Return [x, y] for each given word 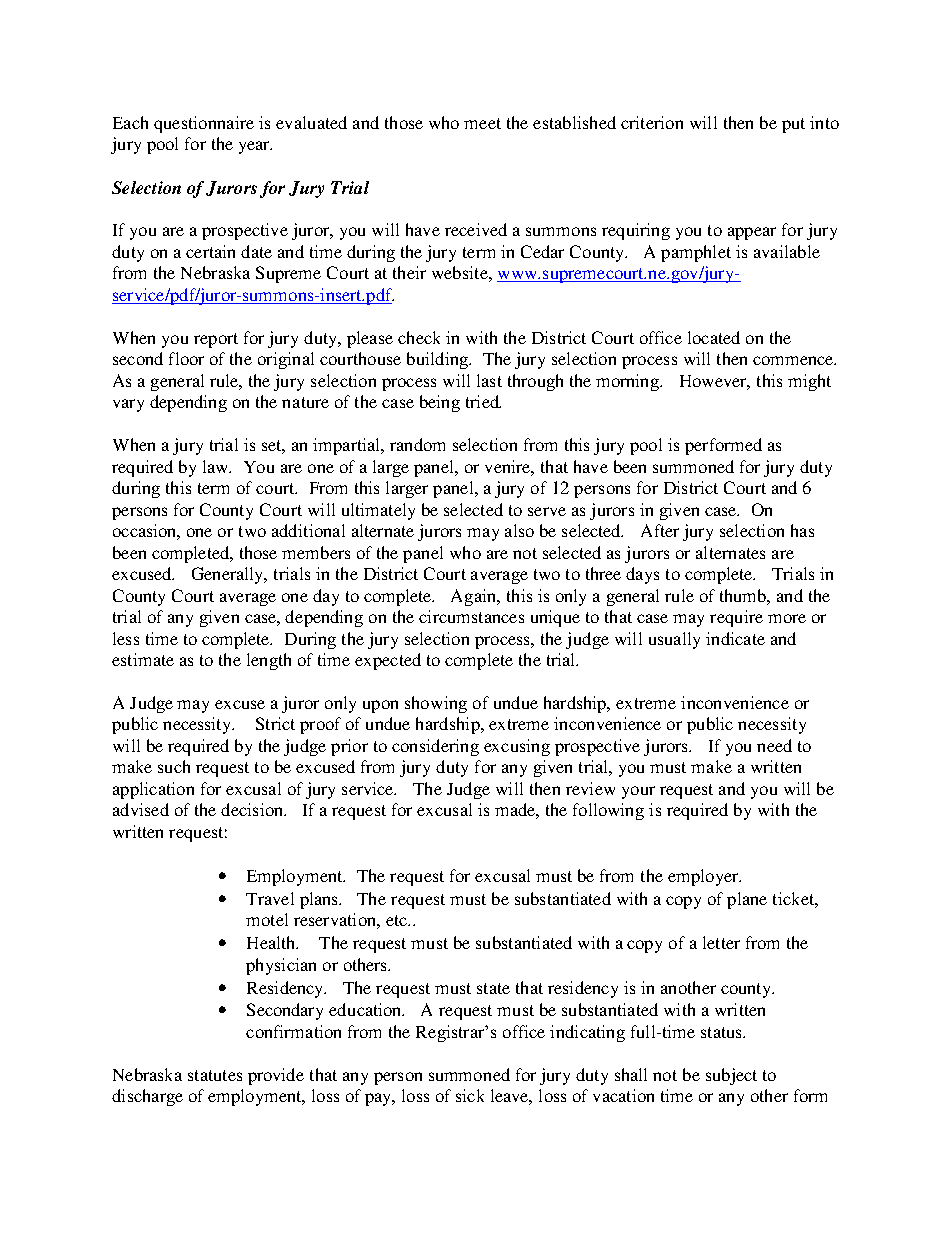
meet [482, 123]
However [715, 382]
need [774, 745]
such [174, 766]
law [217, 466]
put [793, 125]
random [417, 444]
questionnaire [204, 124]
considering [435, 747]
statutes [215, 1075]
